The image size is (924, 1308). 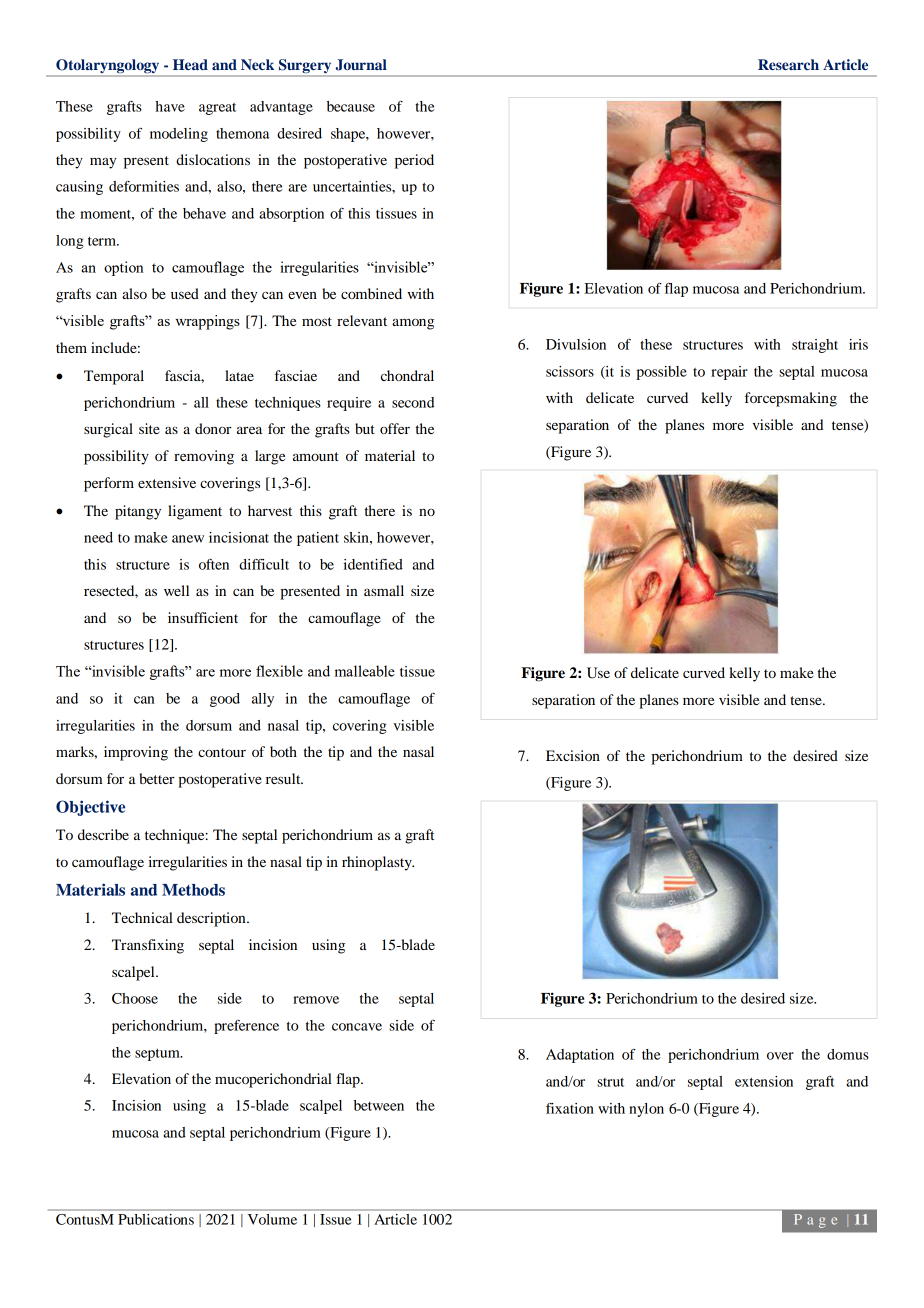 I want to click on extensive, so click(x=167, y=482).
